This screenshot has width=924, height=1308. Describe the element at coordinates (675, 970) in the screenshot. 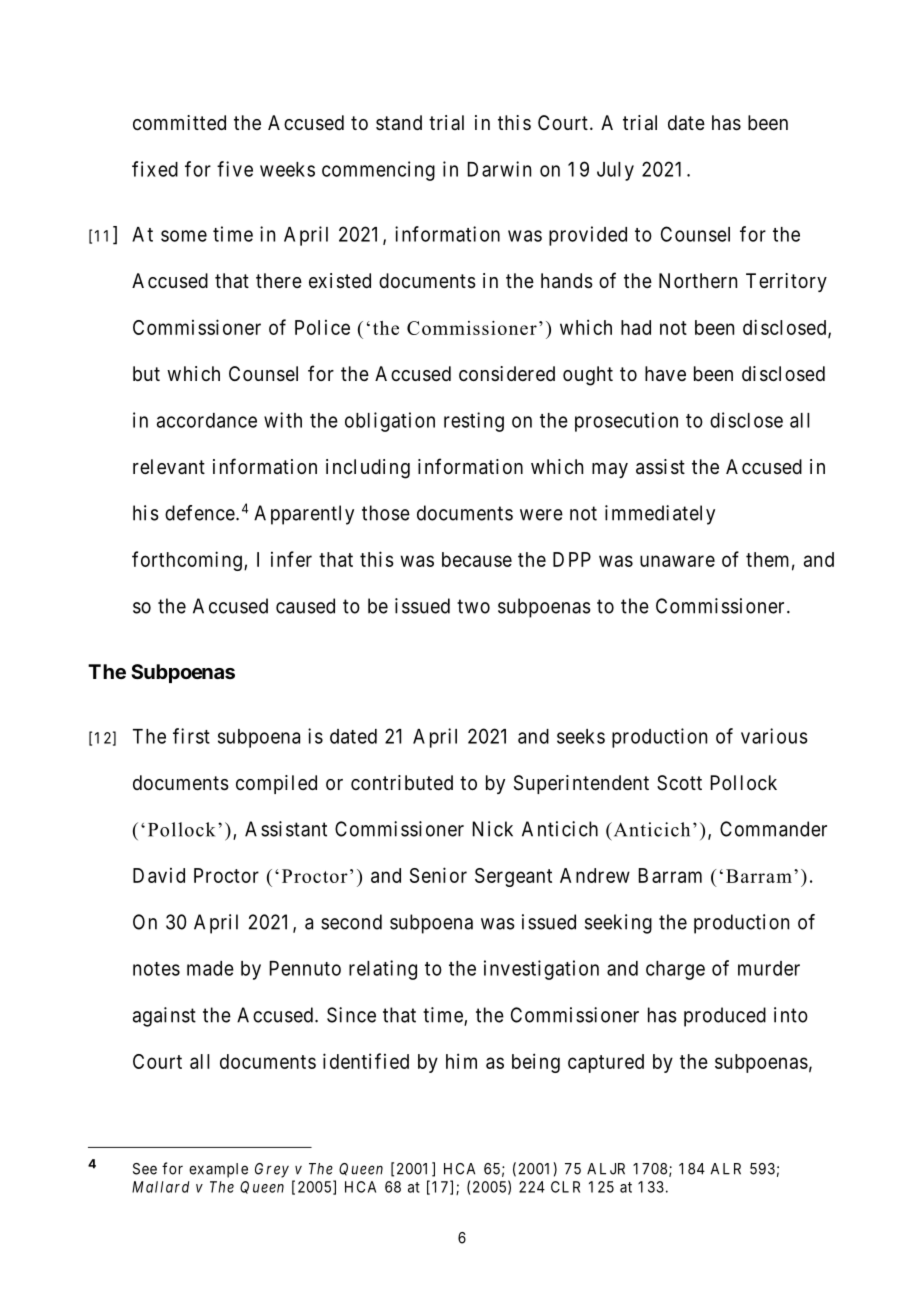

I see `charge` at that location.
